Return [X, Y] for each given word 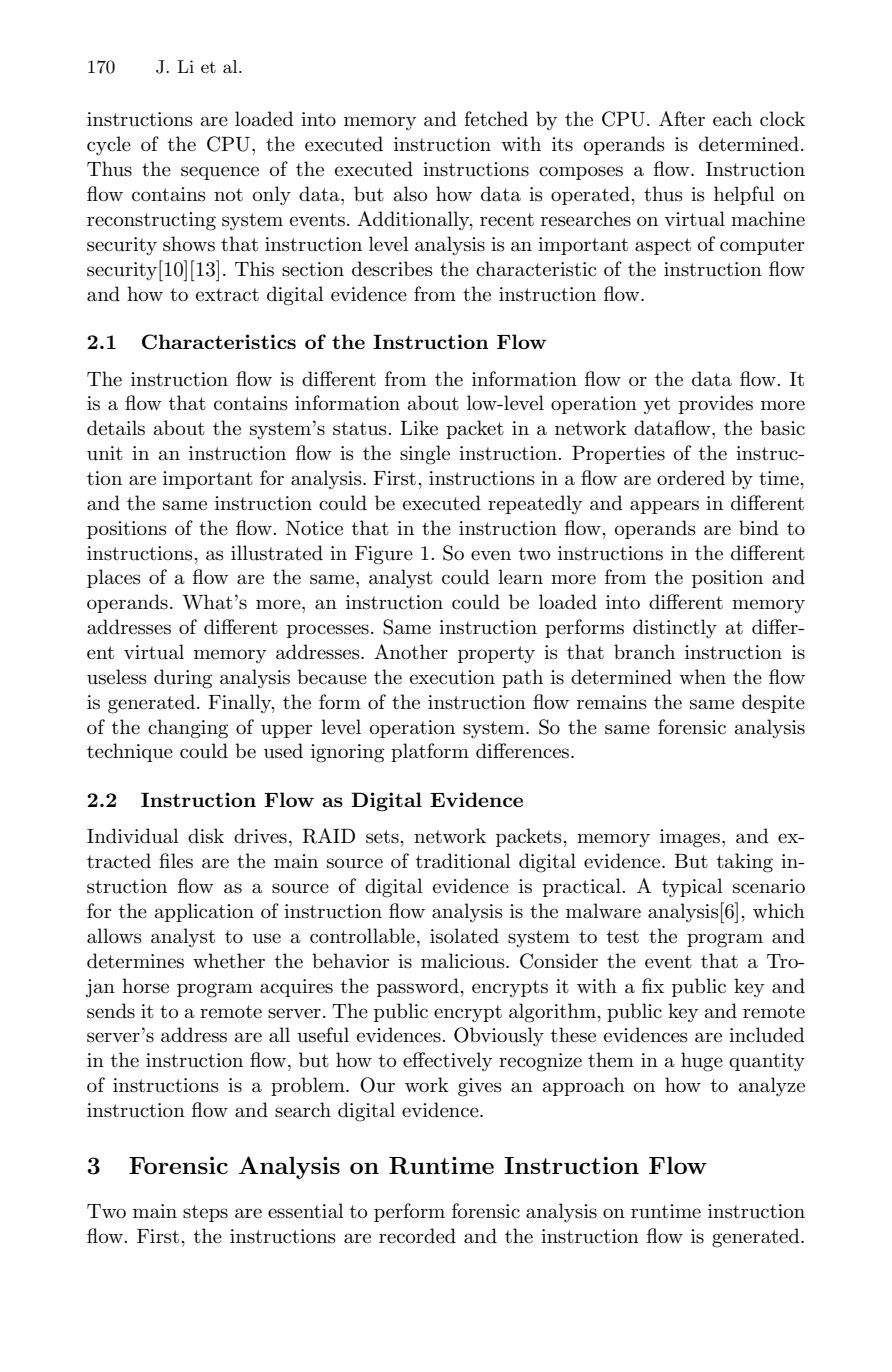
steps [205, 1213]
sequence [220, 173]
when [702, 676]
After [682, 119]
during [183, 679]
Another [411, 652]
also [410, 194]
